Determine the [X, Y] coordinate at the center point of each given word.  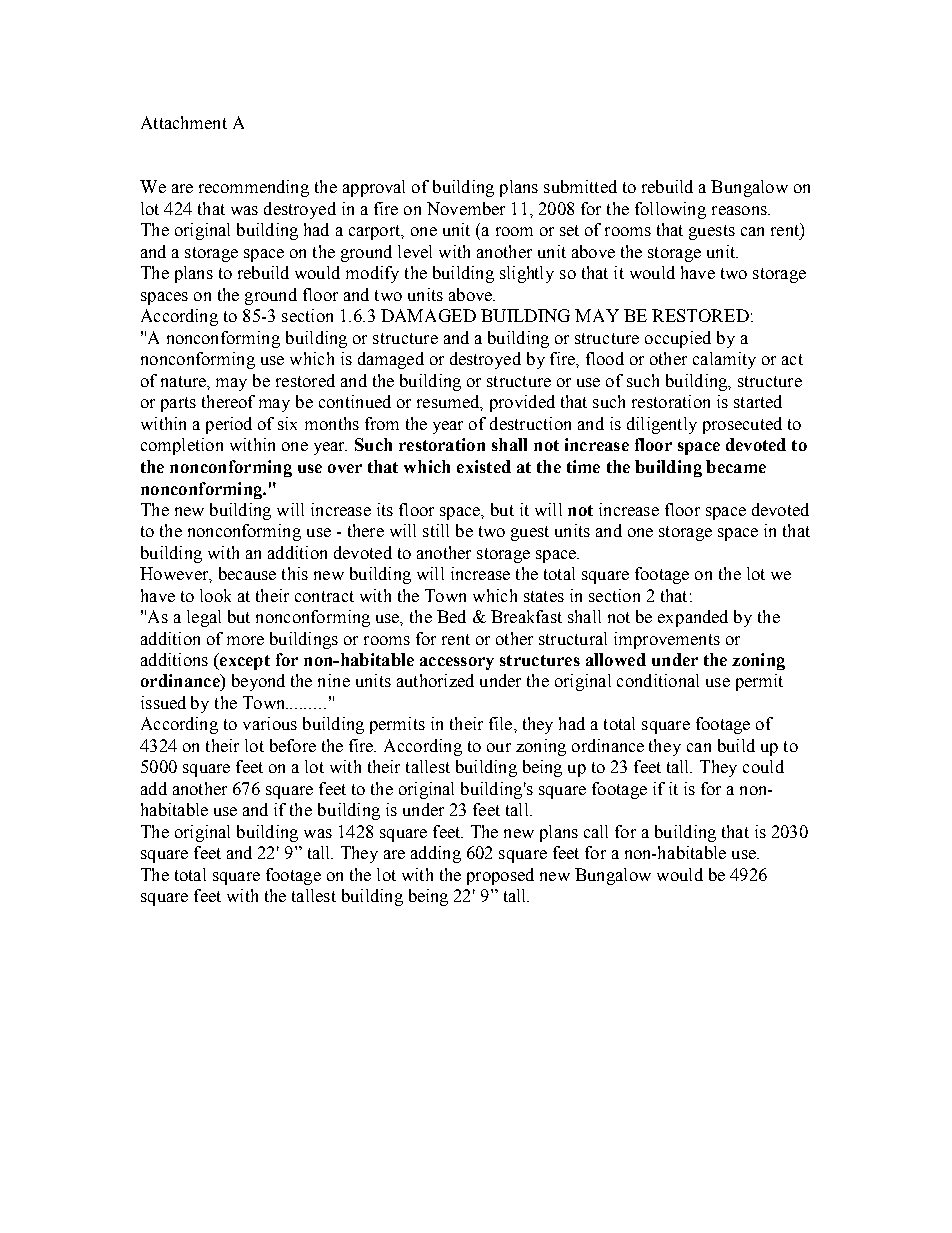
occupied [678, 339]
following [670, 210]
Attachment [184, 122]
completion [182, 446]
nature [185, 382]
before [293, 745]
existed [484, 466]
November [466, 208]
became [736, 466]
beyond [258, 682]
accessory [457, 663]
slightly [527, 274]
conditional [658, 680]
